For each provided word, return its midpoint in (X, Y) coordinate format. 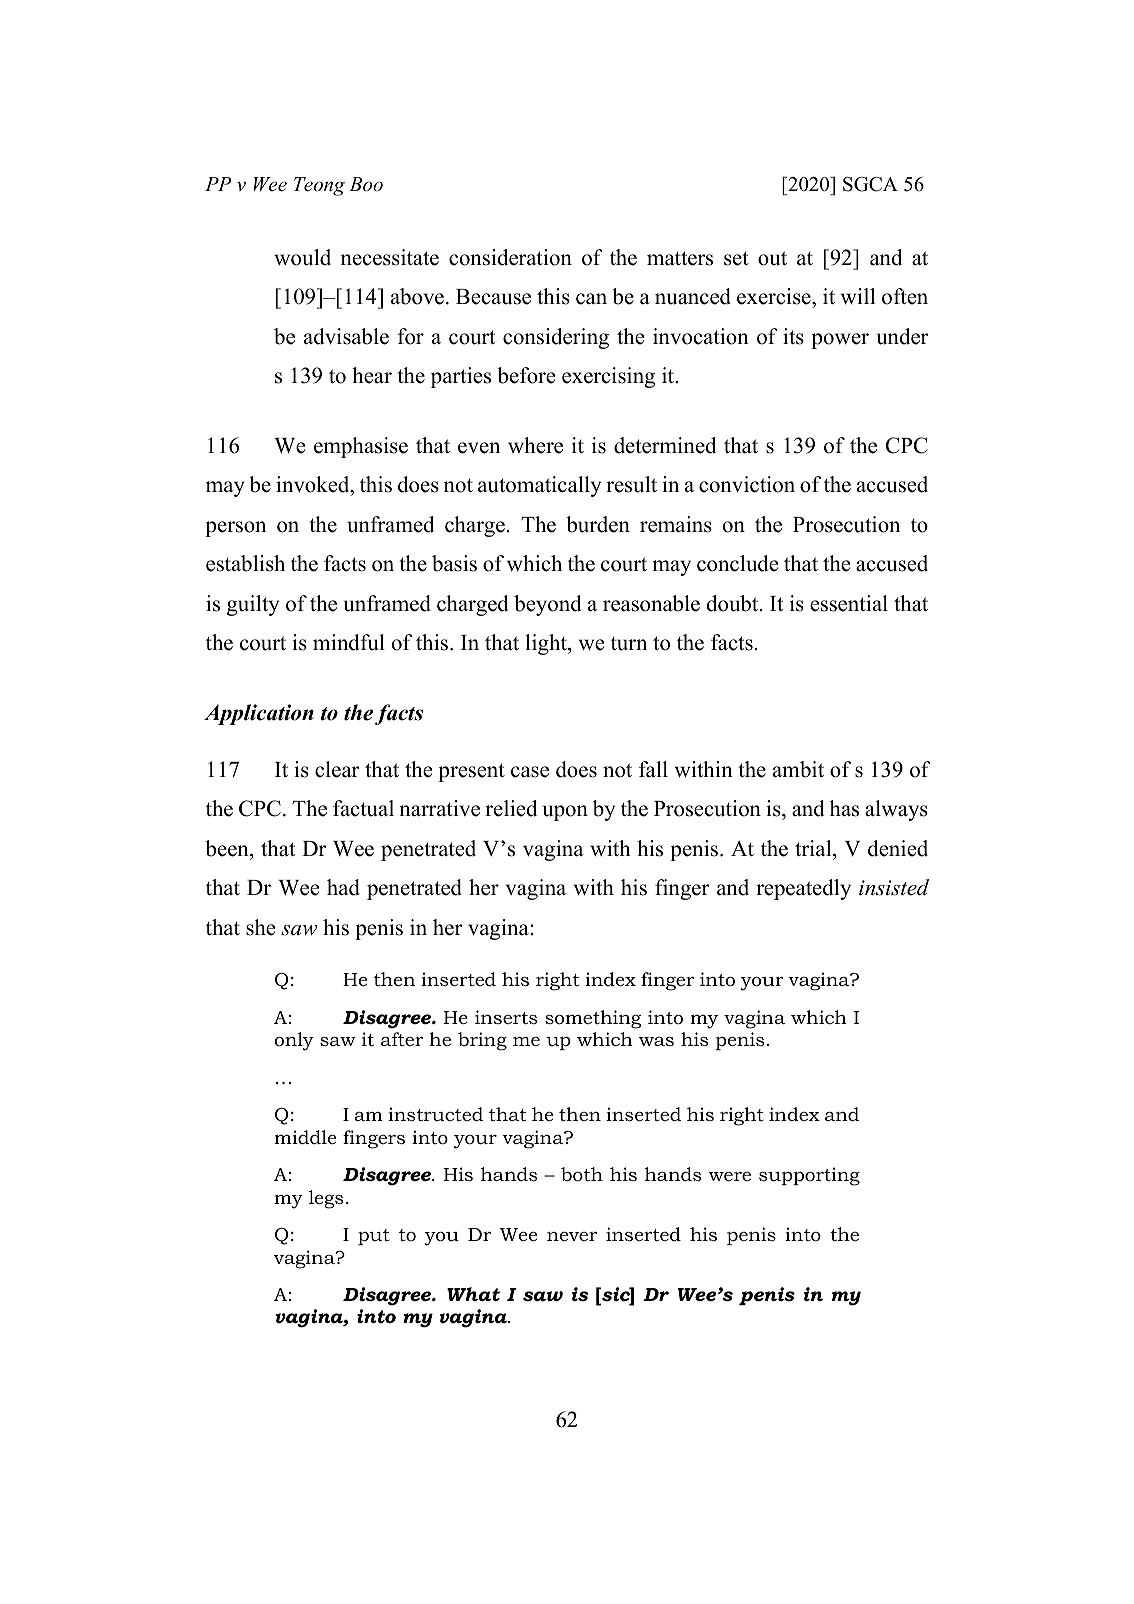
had (343, 887)
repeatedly (803, 889)
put (374, 1237)
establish (245, 563)
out (772, 258)
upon (565, 813)
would (302, 257)
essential (849, 603)
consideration (510, 257)
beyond (547, 605)
